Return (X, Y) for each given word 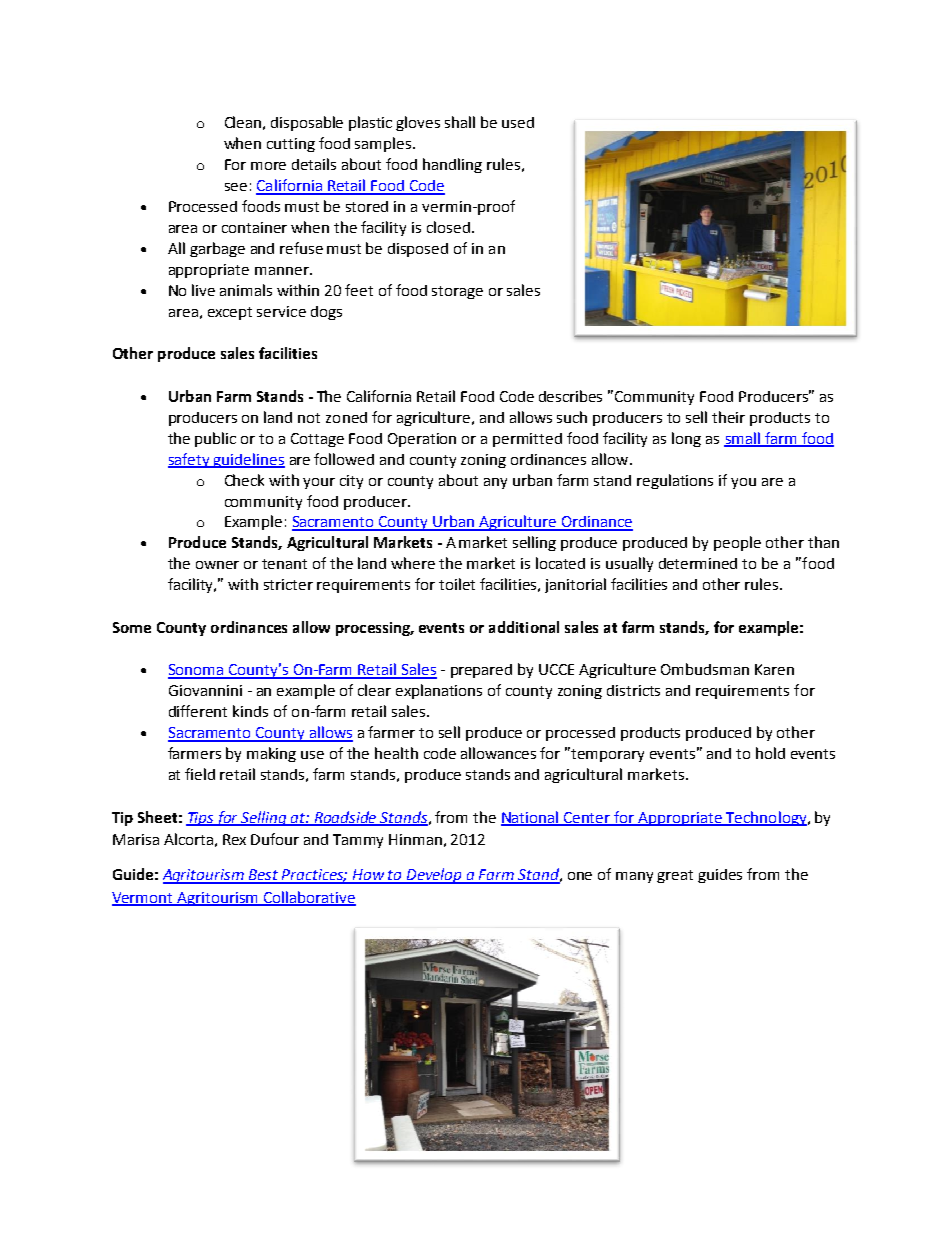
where (413, 563)
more (268, 166)
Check (244, 480)
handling (452, 165)
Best (264, 876)
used (518, 122)
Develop (435, 876)
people (737, 543)
